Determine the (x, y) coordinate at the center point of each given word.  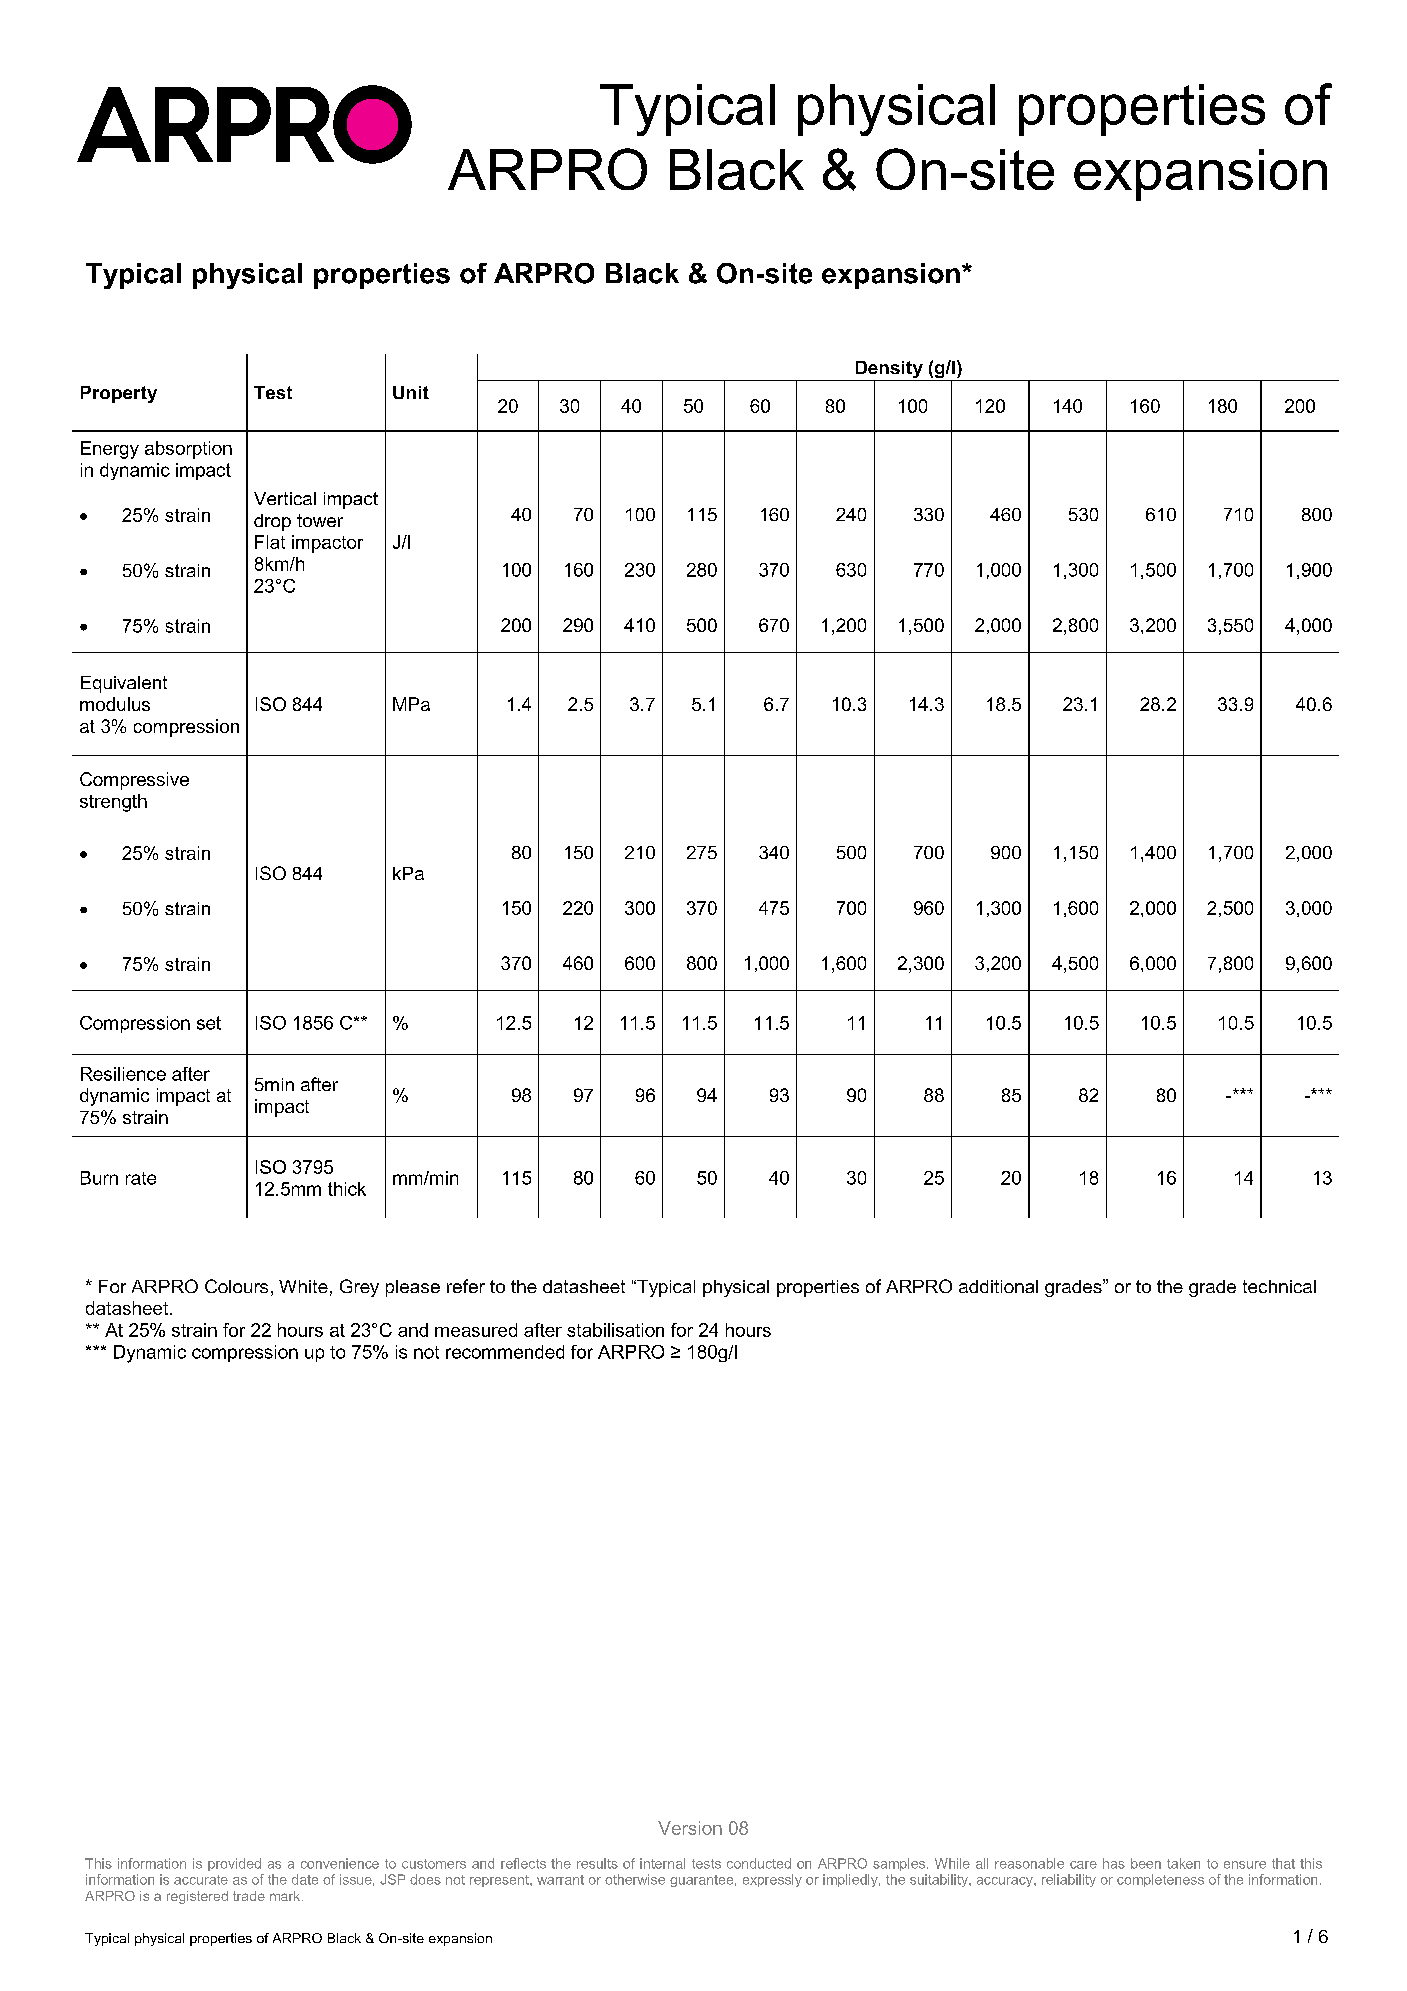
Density (889, 371)
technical (1279, 1286)
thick (347, 1189)
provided (234, 1864)
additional (998, 1286)
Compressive (134, 781)
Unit (411, 392)
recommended (505, 1352)
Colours (236, 1286)
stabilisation (615, 1330)
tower (320, 520)
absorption (188, 450)
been (1146, 1863)
